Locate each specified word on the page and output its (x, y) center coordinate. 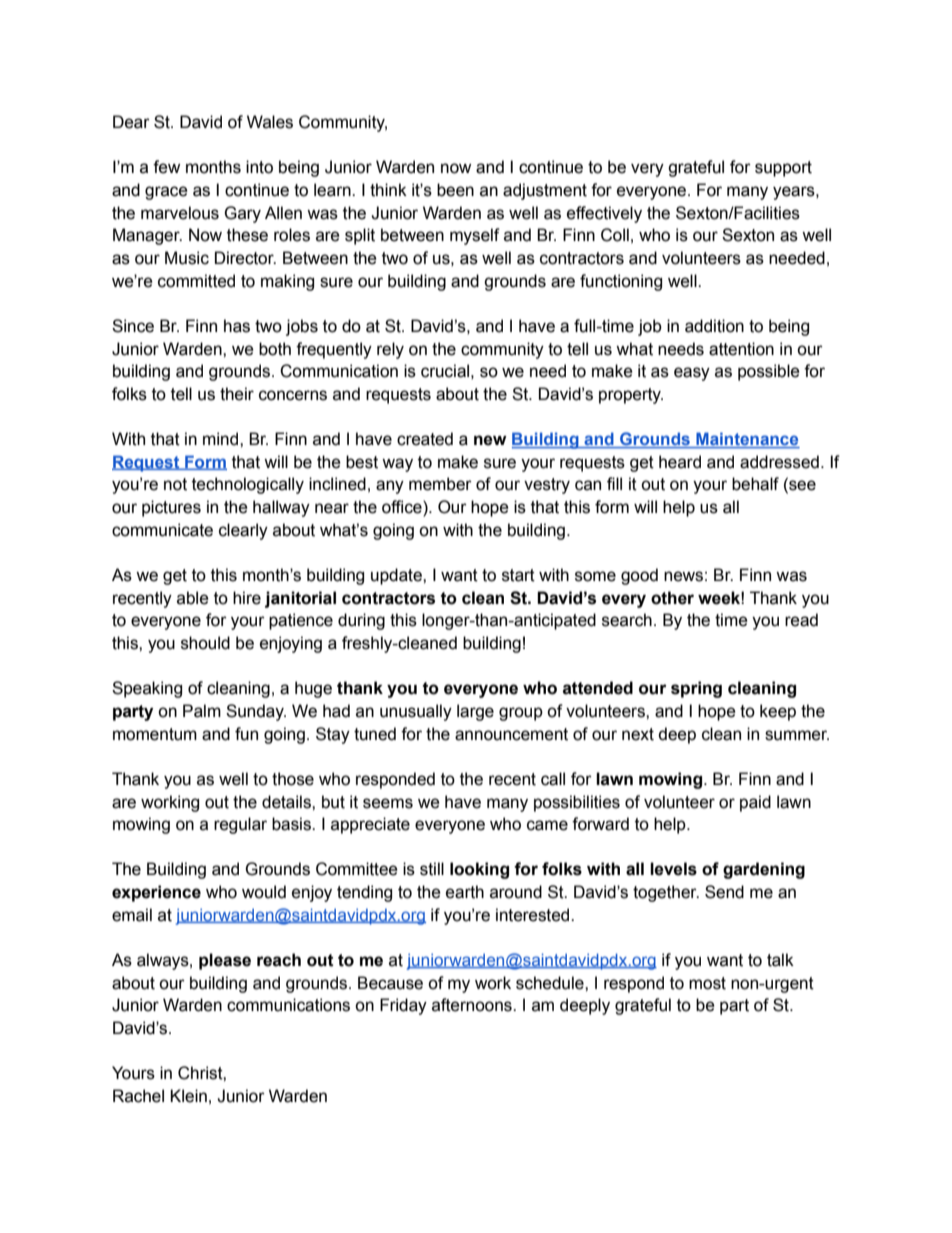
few (166, 167)
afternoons (473, 1005)
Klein (188, 1096)
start (518, 575)
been (455, 190)
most (707, 983)
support (783, 169)
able (193, 598)
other (672, 598)
